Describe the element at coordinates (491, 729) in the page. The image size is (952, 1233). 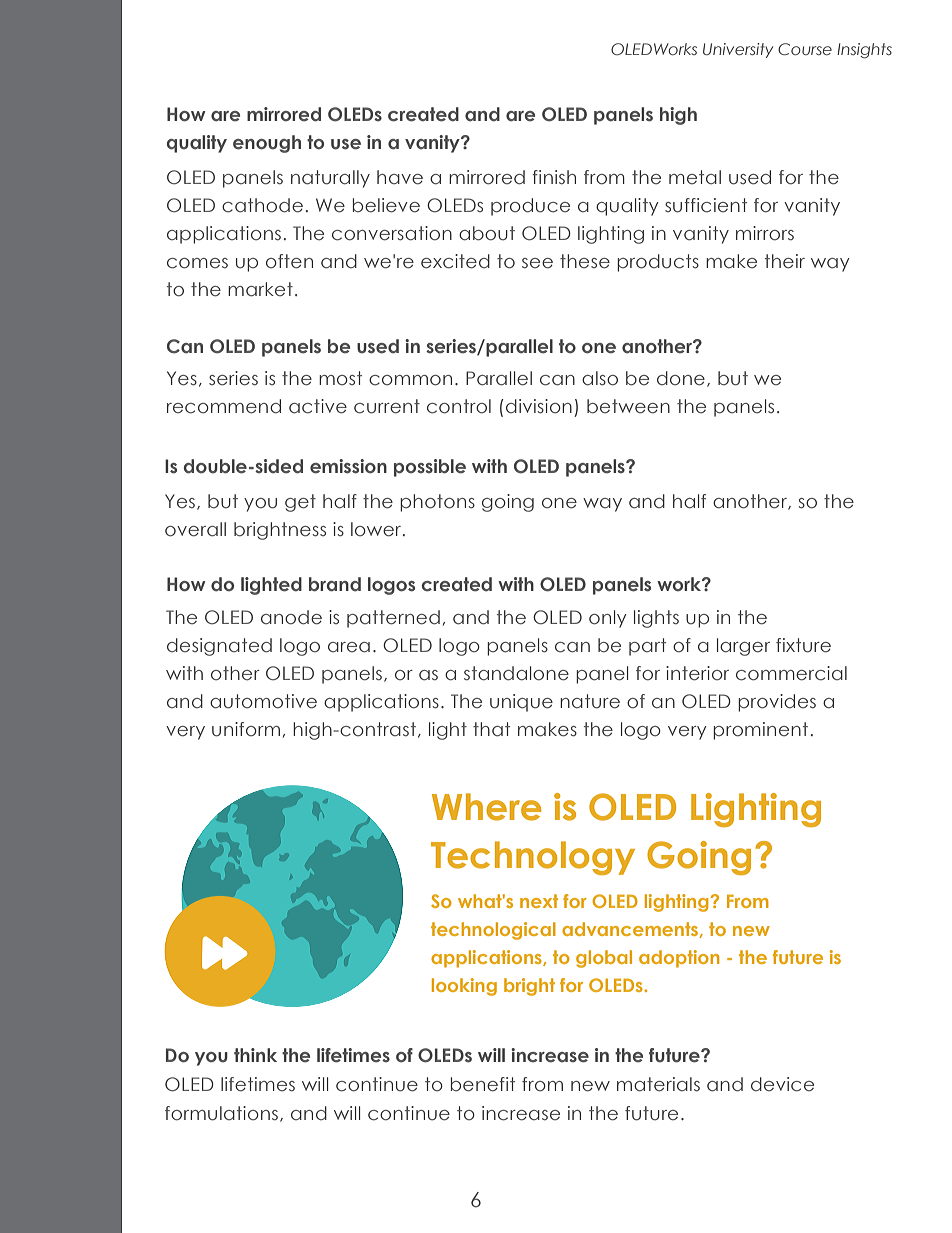
I see `that` at that location.
